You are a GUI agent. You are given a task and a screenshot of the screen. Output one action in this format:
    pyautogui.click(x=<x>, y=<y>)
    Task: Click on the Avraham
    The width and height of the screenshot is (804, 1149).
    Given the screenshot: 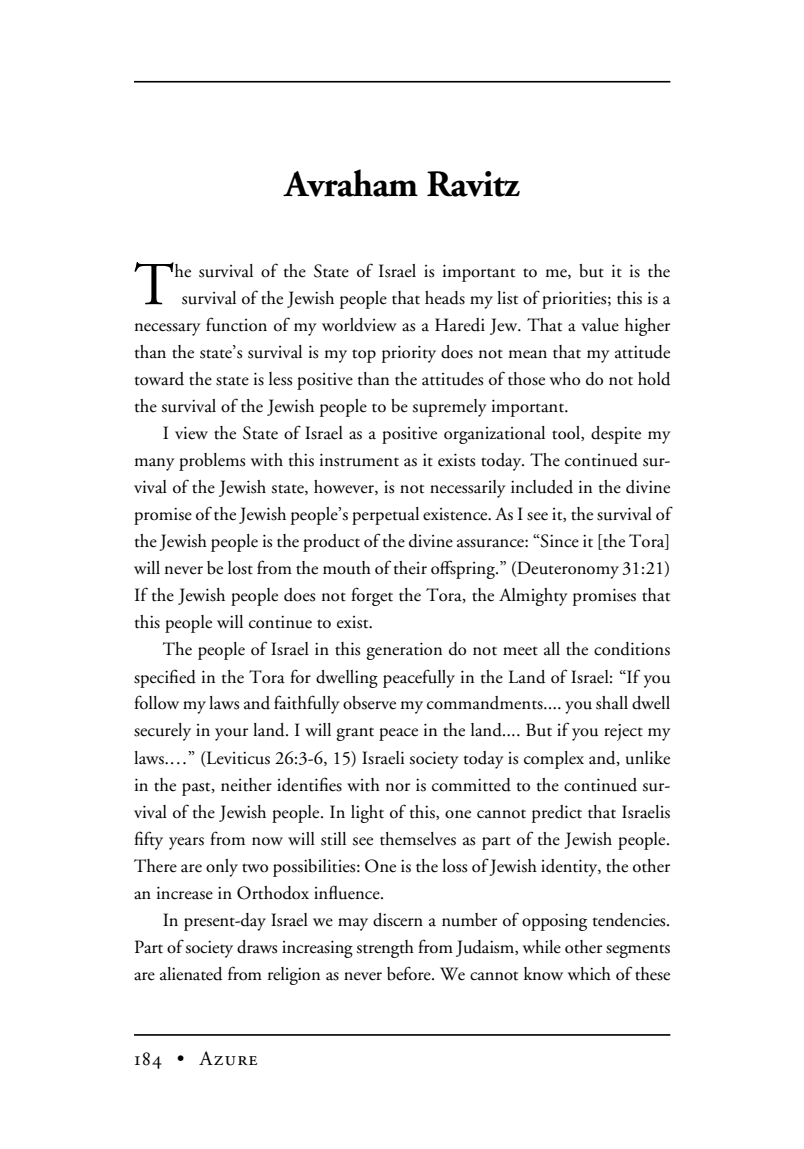 What is the action you would take?
    pyautogui.click(x=350, y=183)
